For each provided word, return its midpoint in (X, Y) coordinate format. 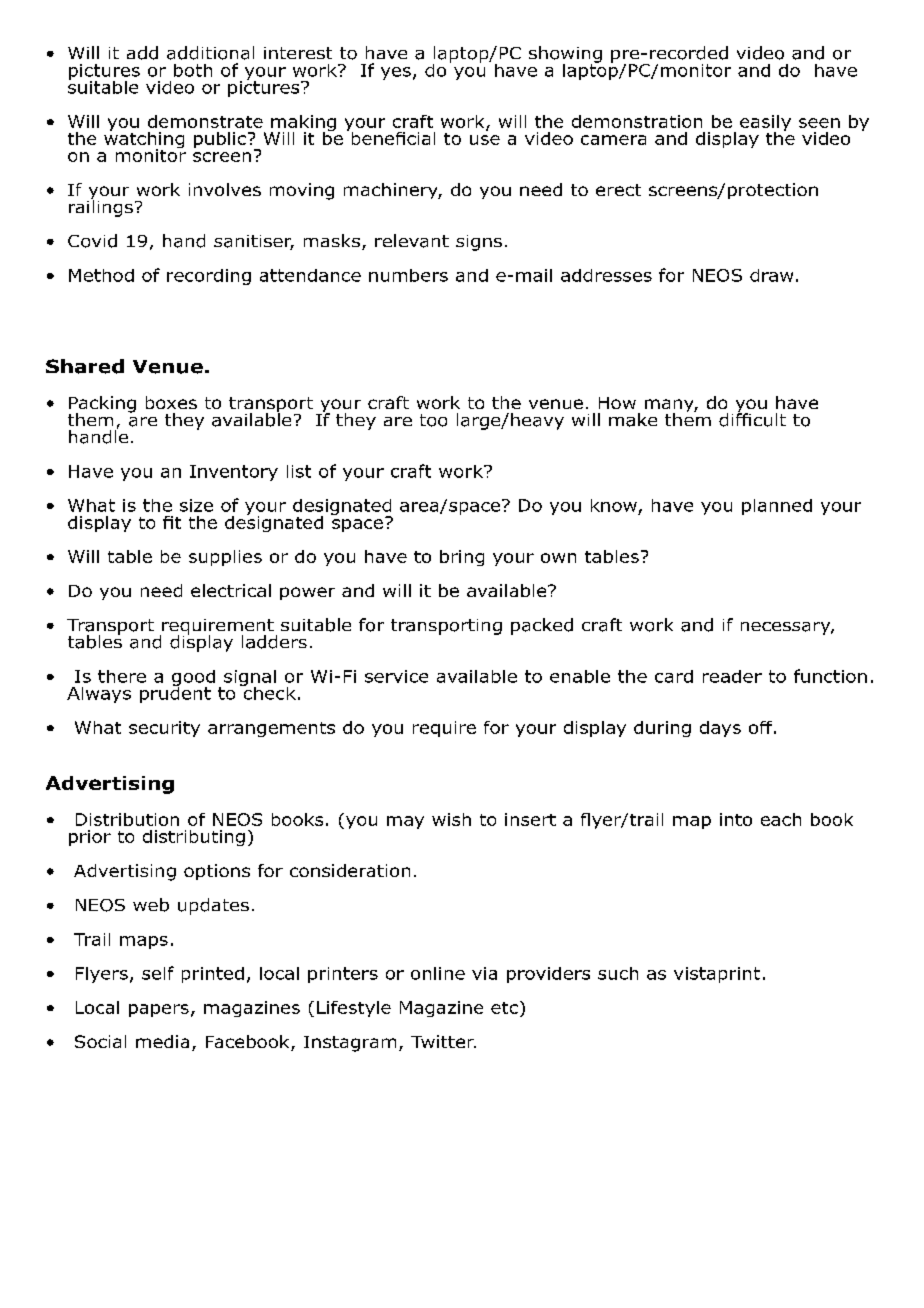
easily (765, 124)
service (396, 676)
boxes (171, 402)
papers (159, 1010)
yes (396, 73)
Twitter (443, 1041)
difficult (752, 418)
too (433, 420)
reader (732, 676)
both (193, 70)
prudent (175, 693)
